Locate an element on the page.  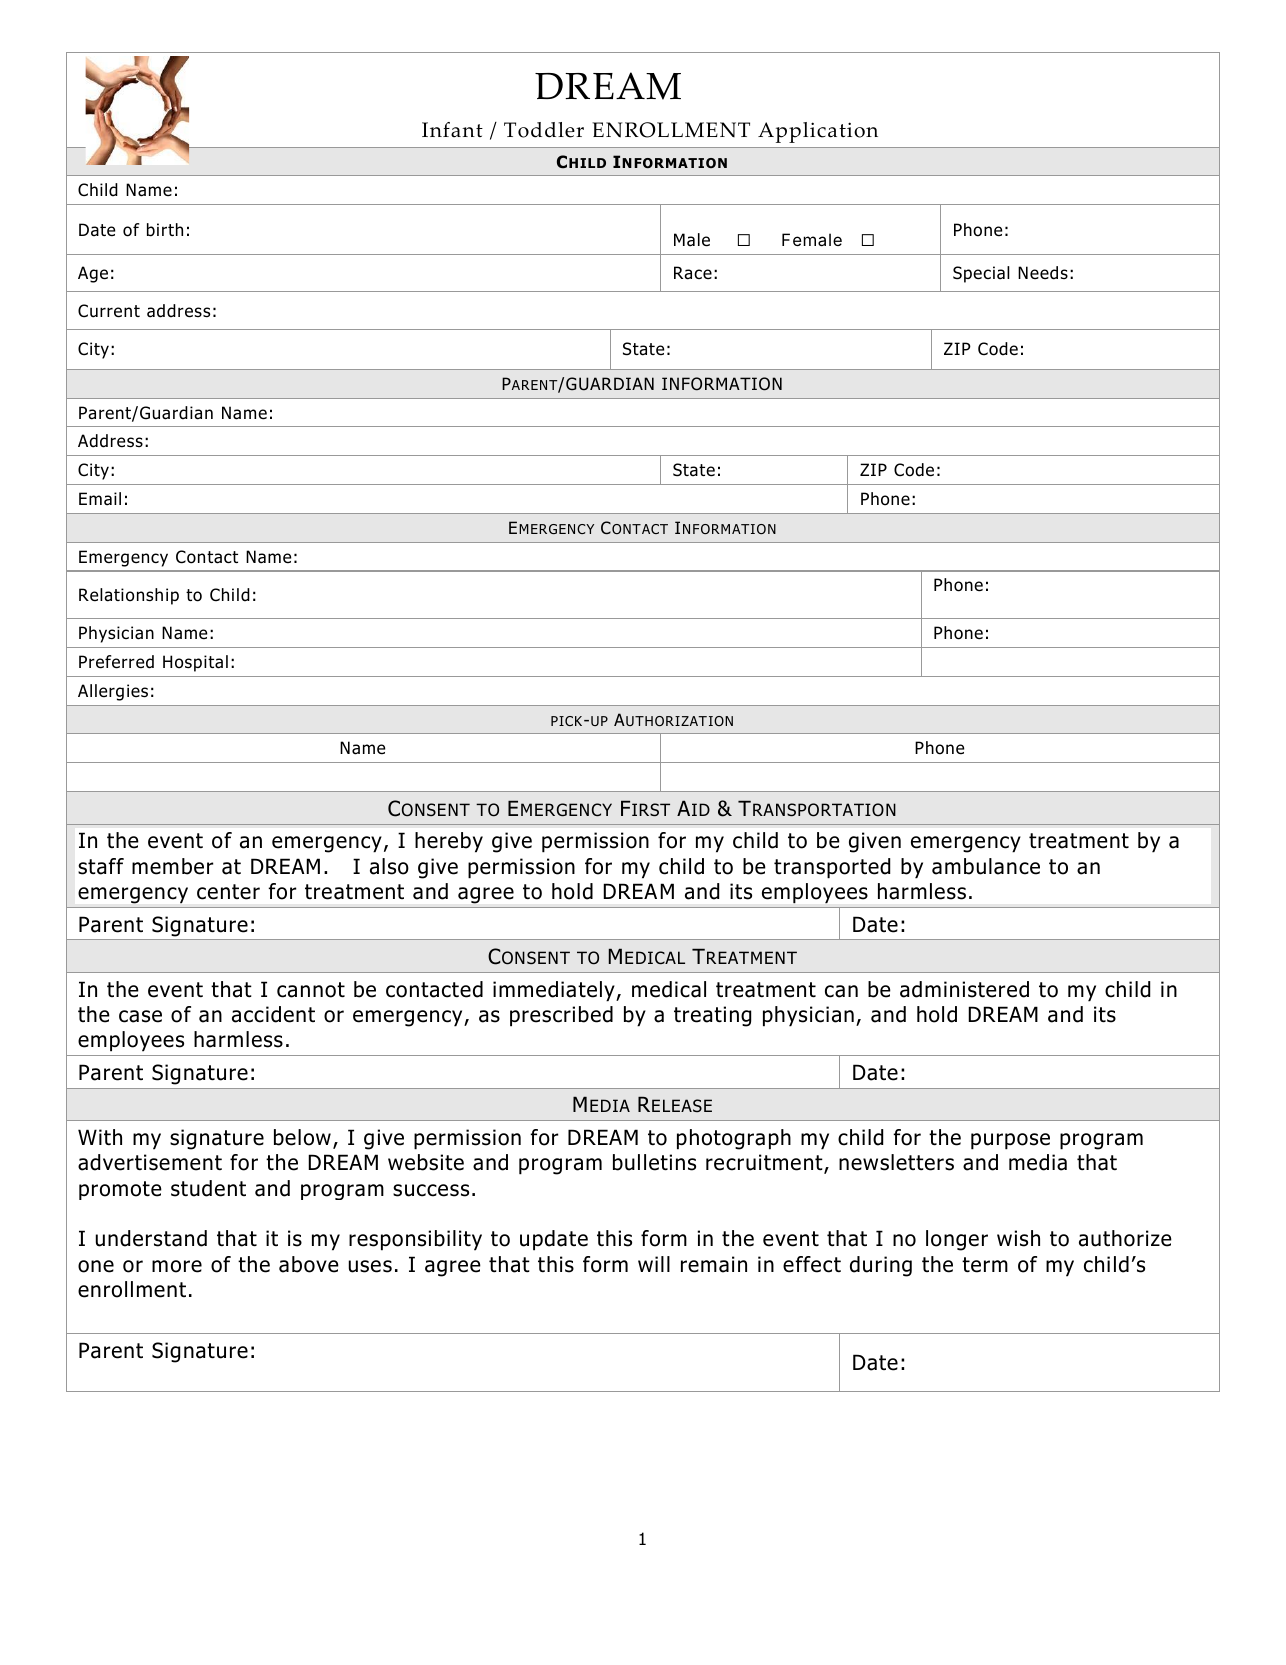
prescribed is located at coordinates (561, 1016).
